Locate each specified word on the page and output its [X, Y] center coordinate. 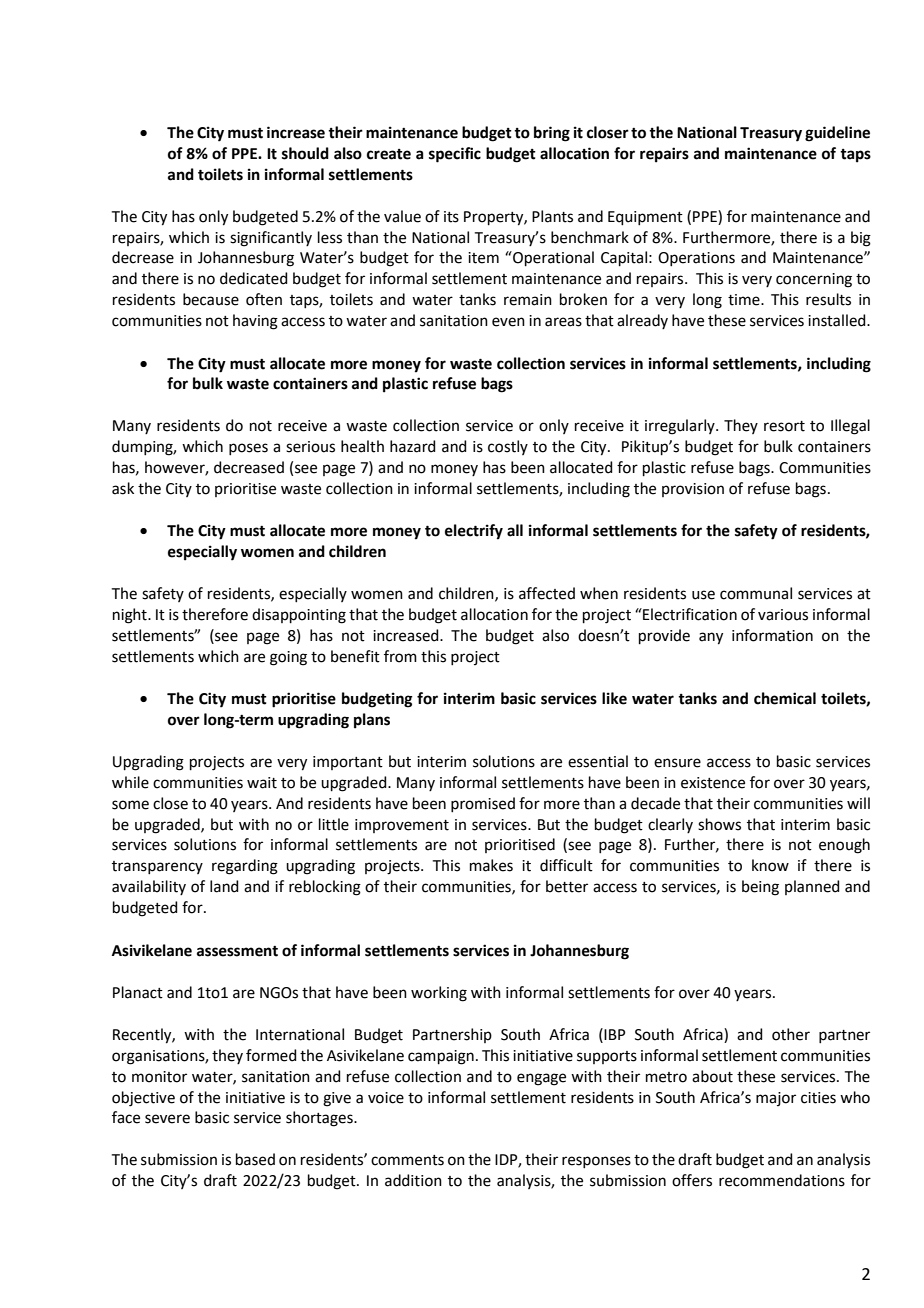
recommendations [782, 1180]
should [305, 153]
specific [455, 155]
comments [407, 1160]
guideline [837, 134]
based [255, 1159]
